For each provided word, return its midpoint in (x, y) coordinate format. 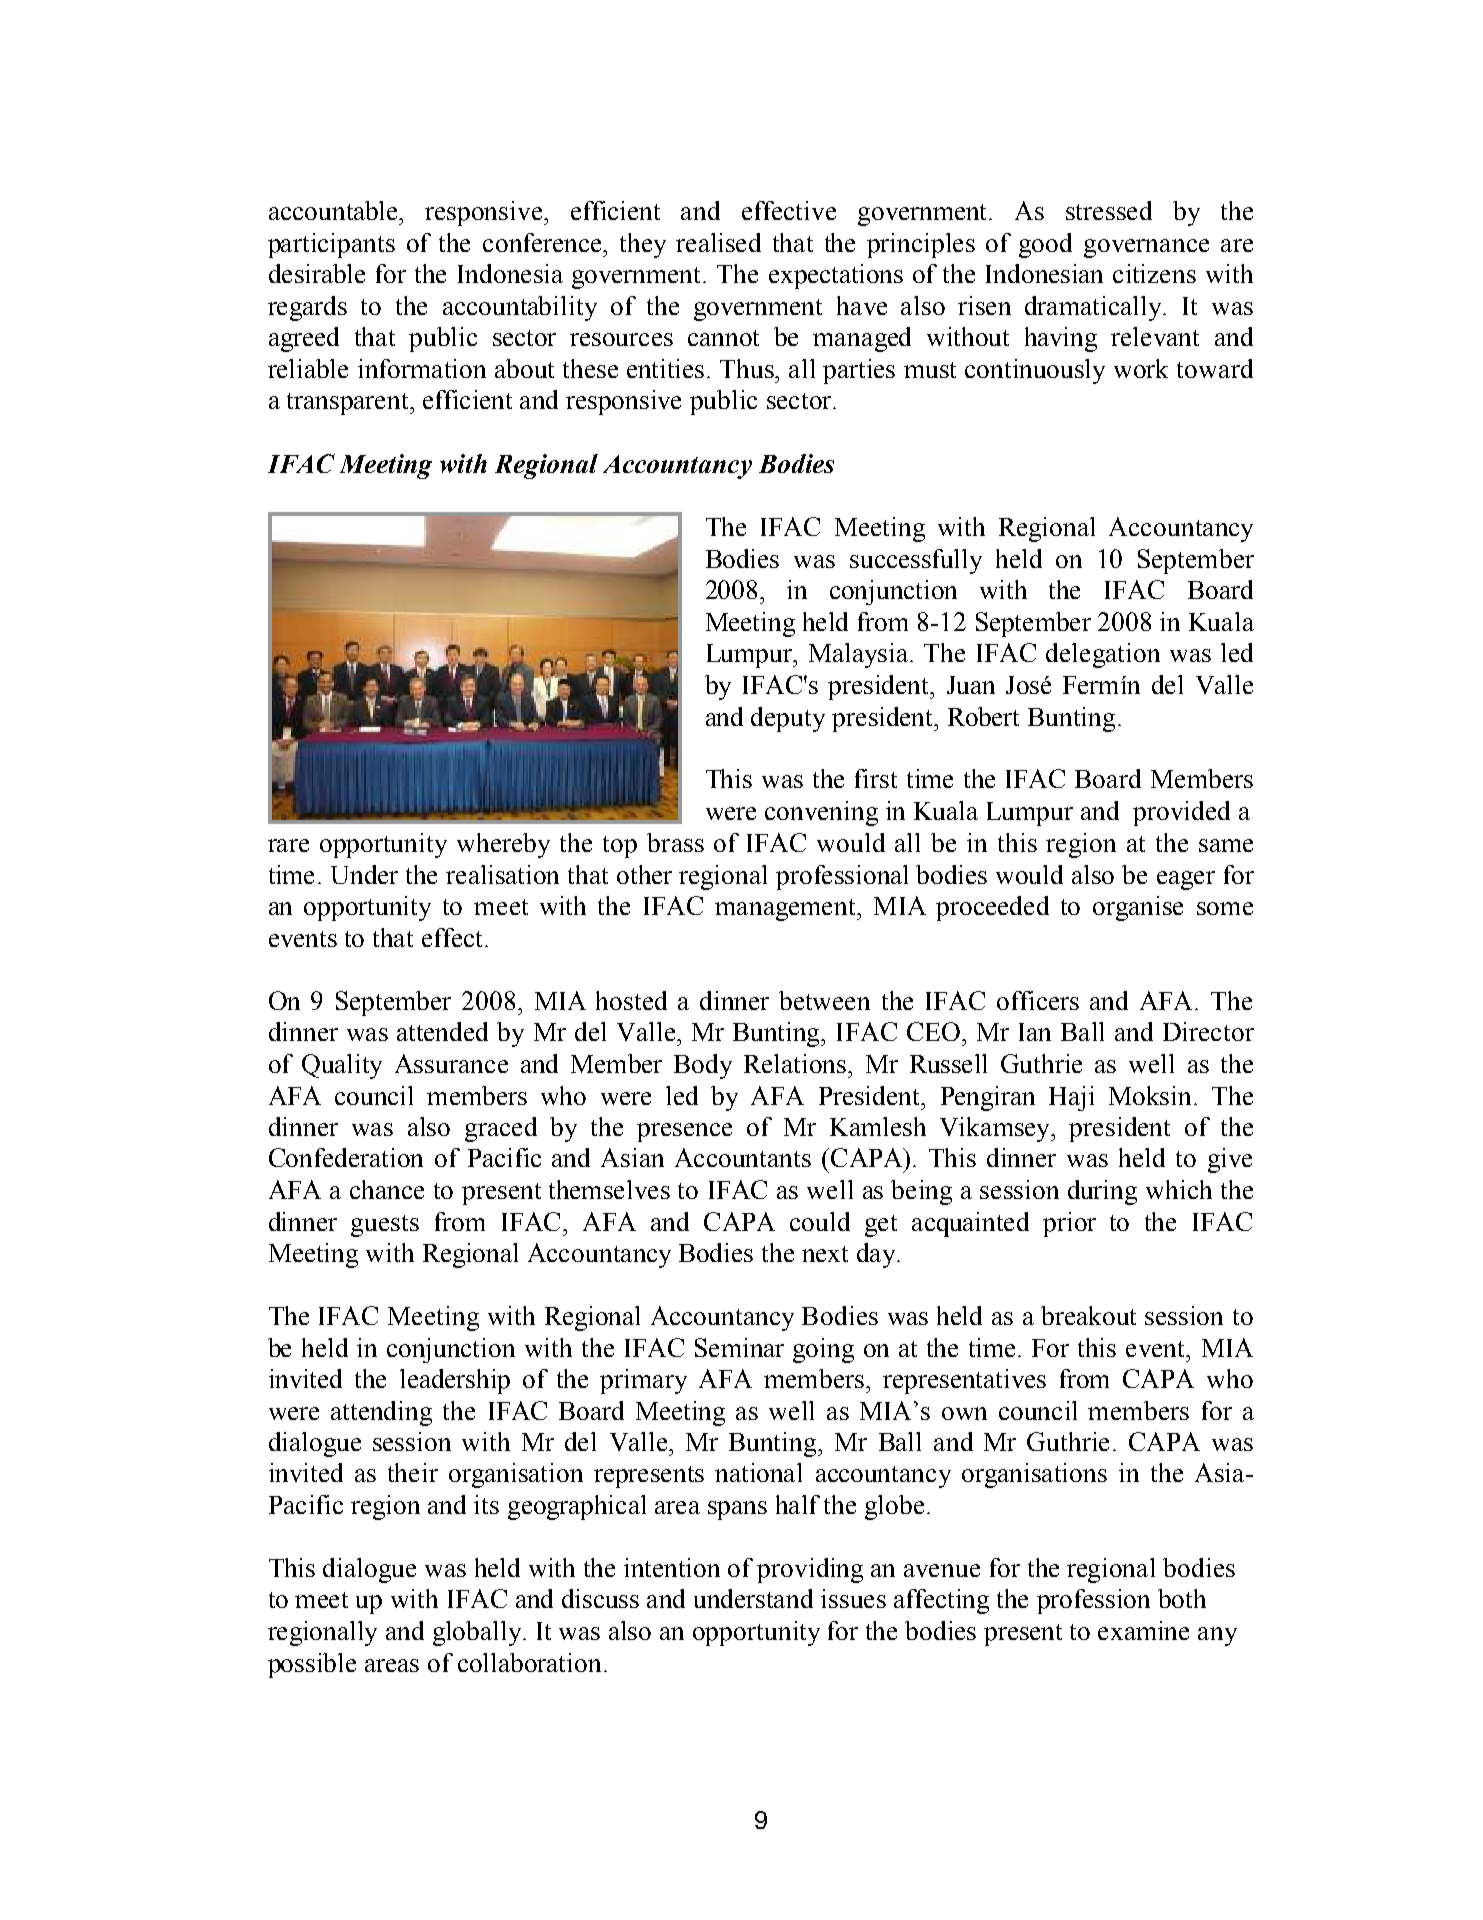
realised (718, 242)
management (786, 910)
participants (331, 245)
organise (1138, 908)
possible (312, 1665)
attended (442, 1031)
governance (1146, 248)
